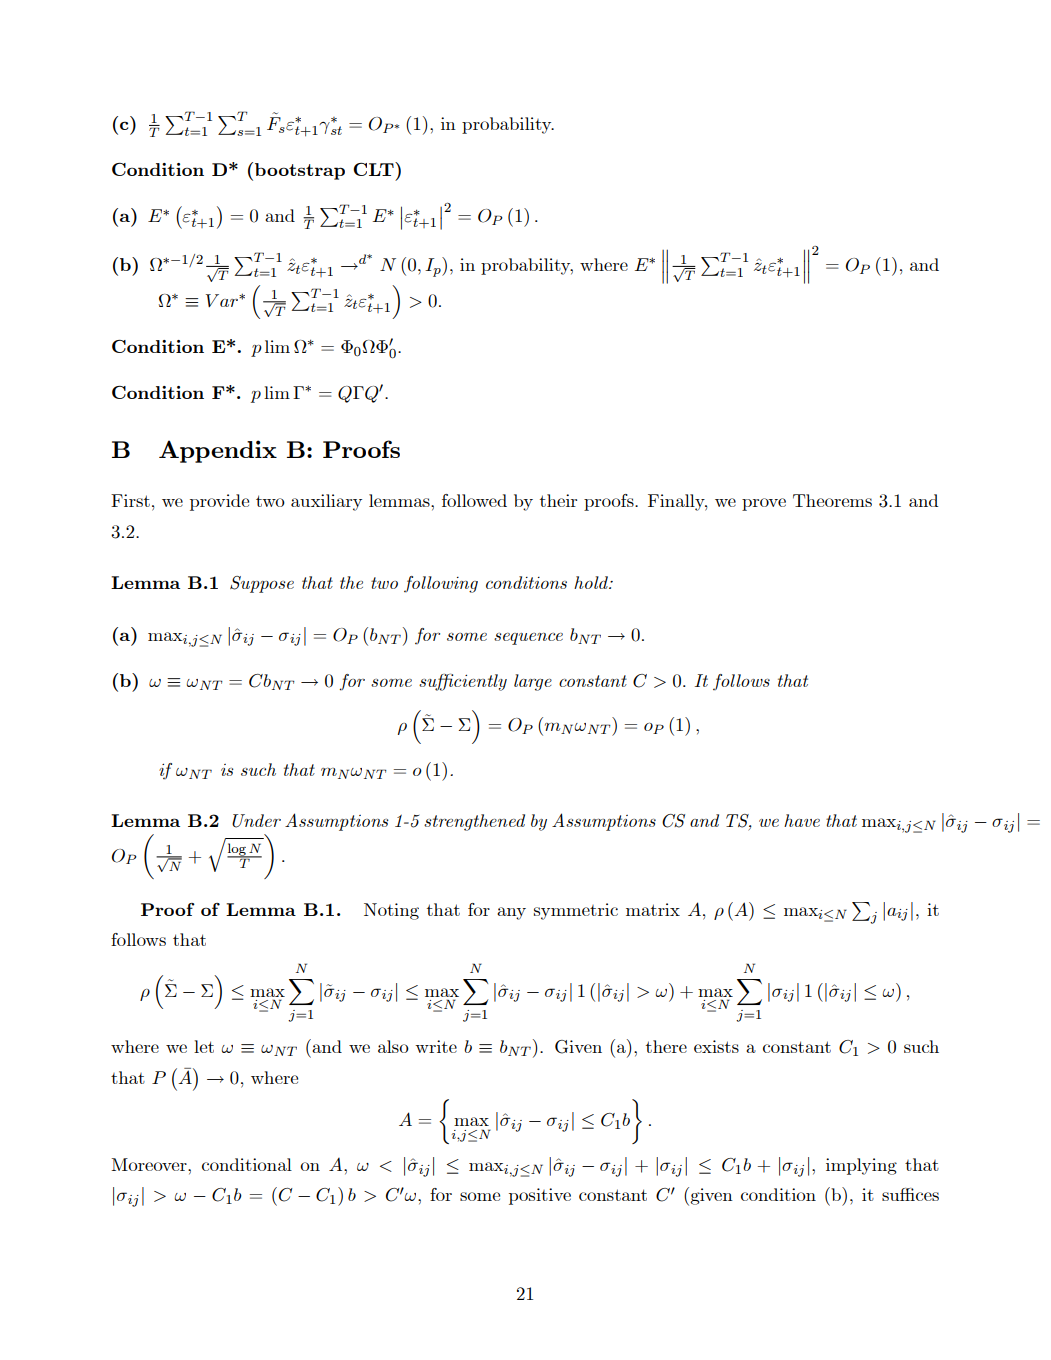 The width and height of the screenshot is (1051, 1360). What do you see at coordinates (262, 584) in the screenshot?
I see `Suppose` at bounding box center [262, 584].
